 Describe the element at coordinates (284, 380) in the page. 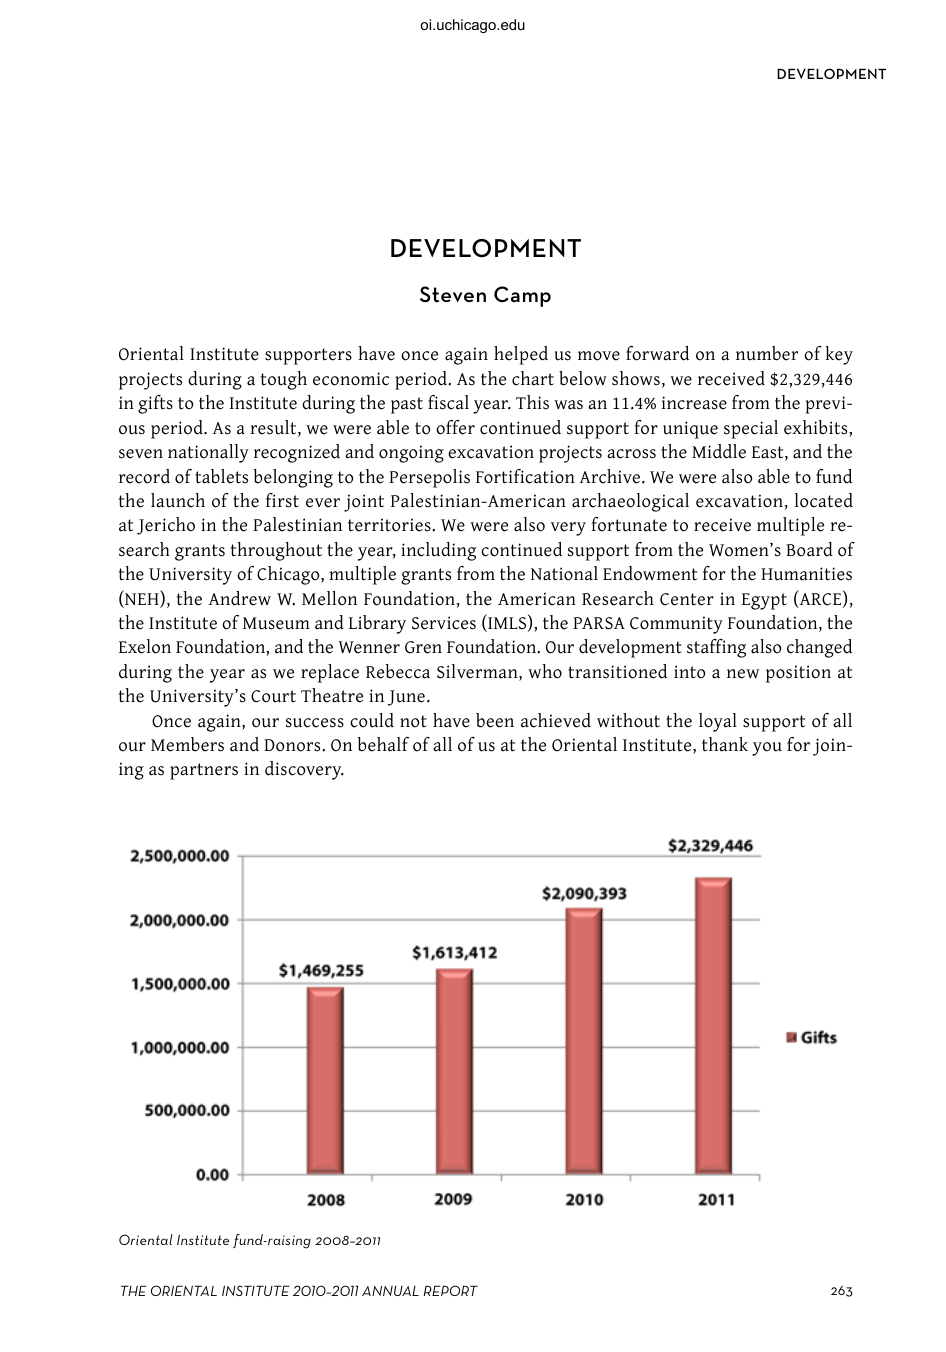

I see `tough` at that location.
